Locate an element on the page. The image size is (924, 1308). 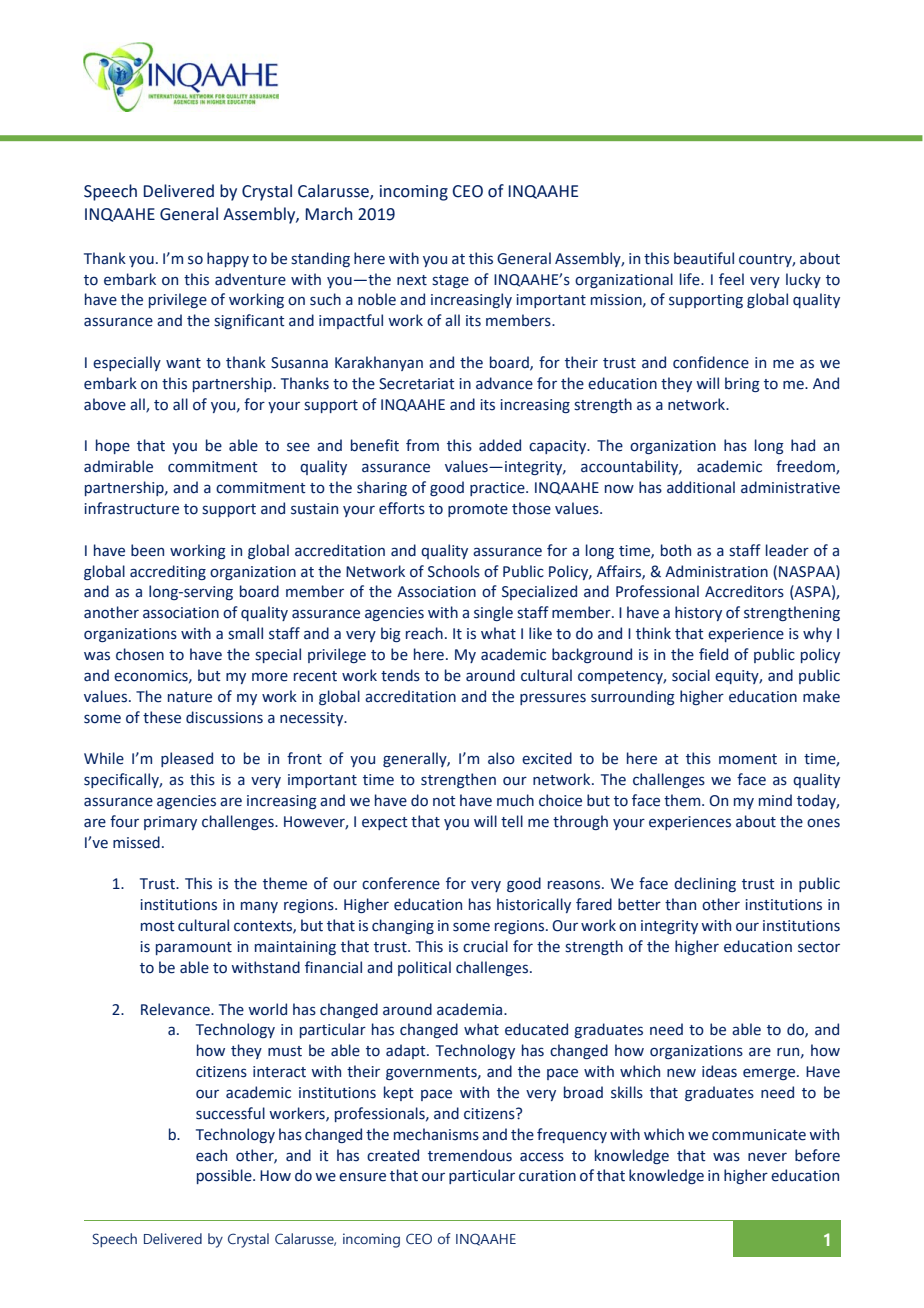
happy is located at coordinates (228, 259).
